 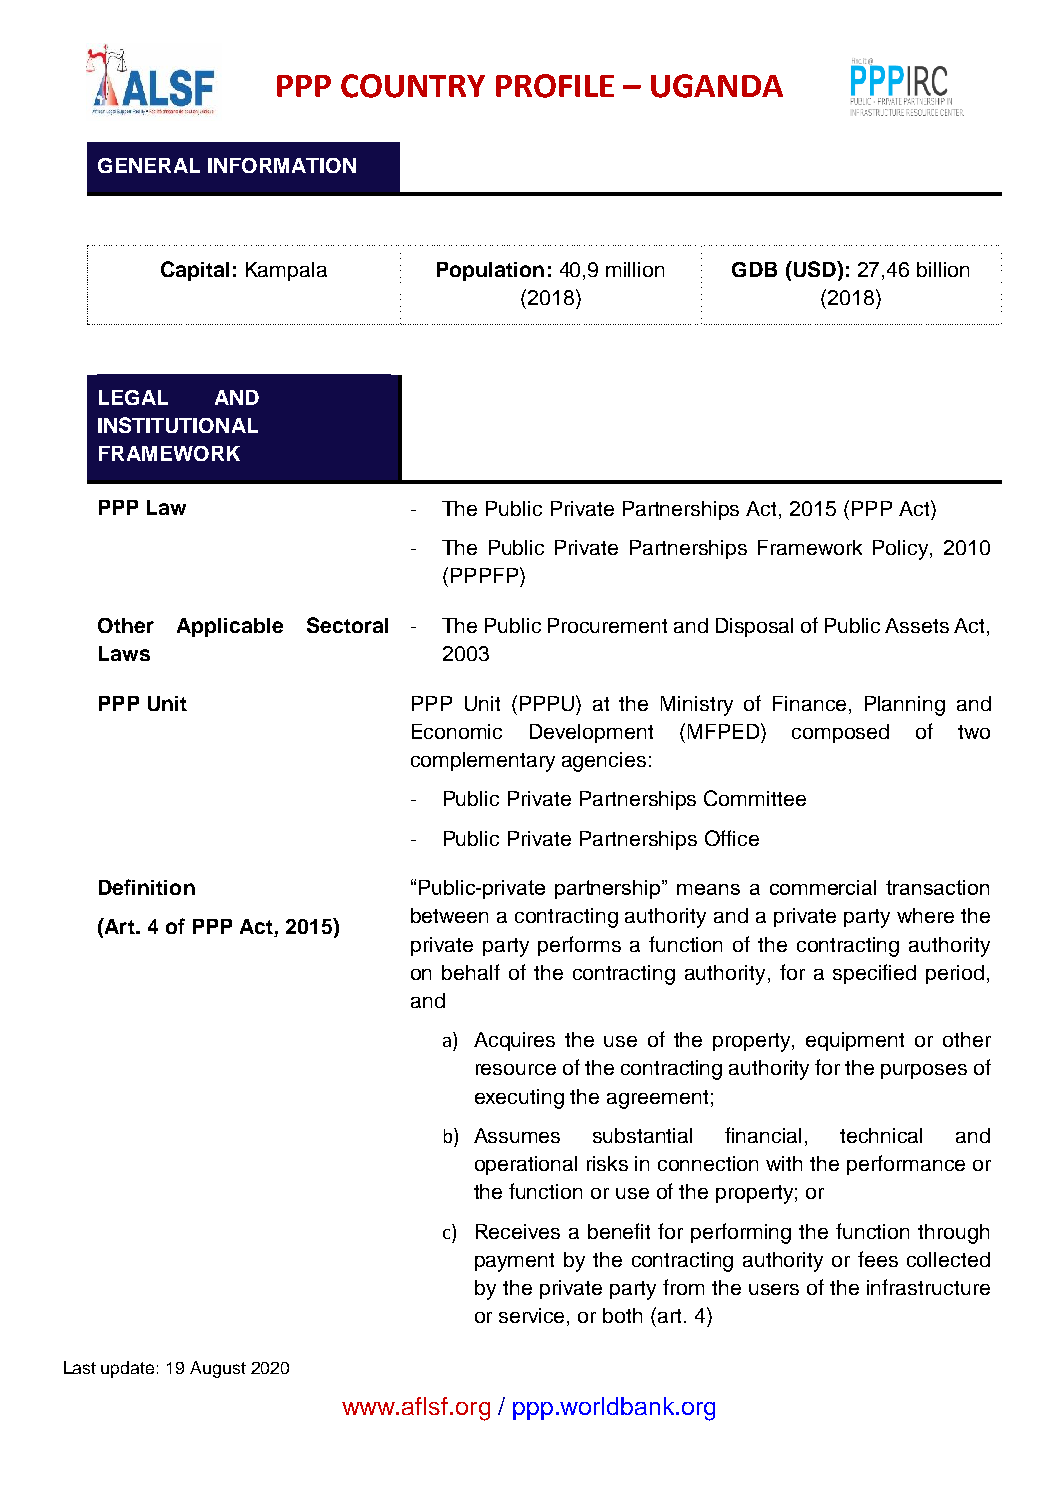 What do you see at coordinates (717, 86) in the screenshot?
I see `UGANDA` at bounding box center [717, 86].
